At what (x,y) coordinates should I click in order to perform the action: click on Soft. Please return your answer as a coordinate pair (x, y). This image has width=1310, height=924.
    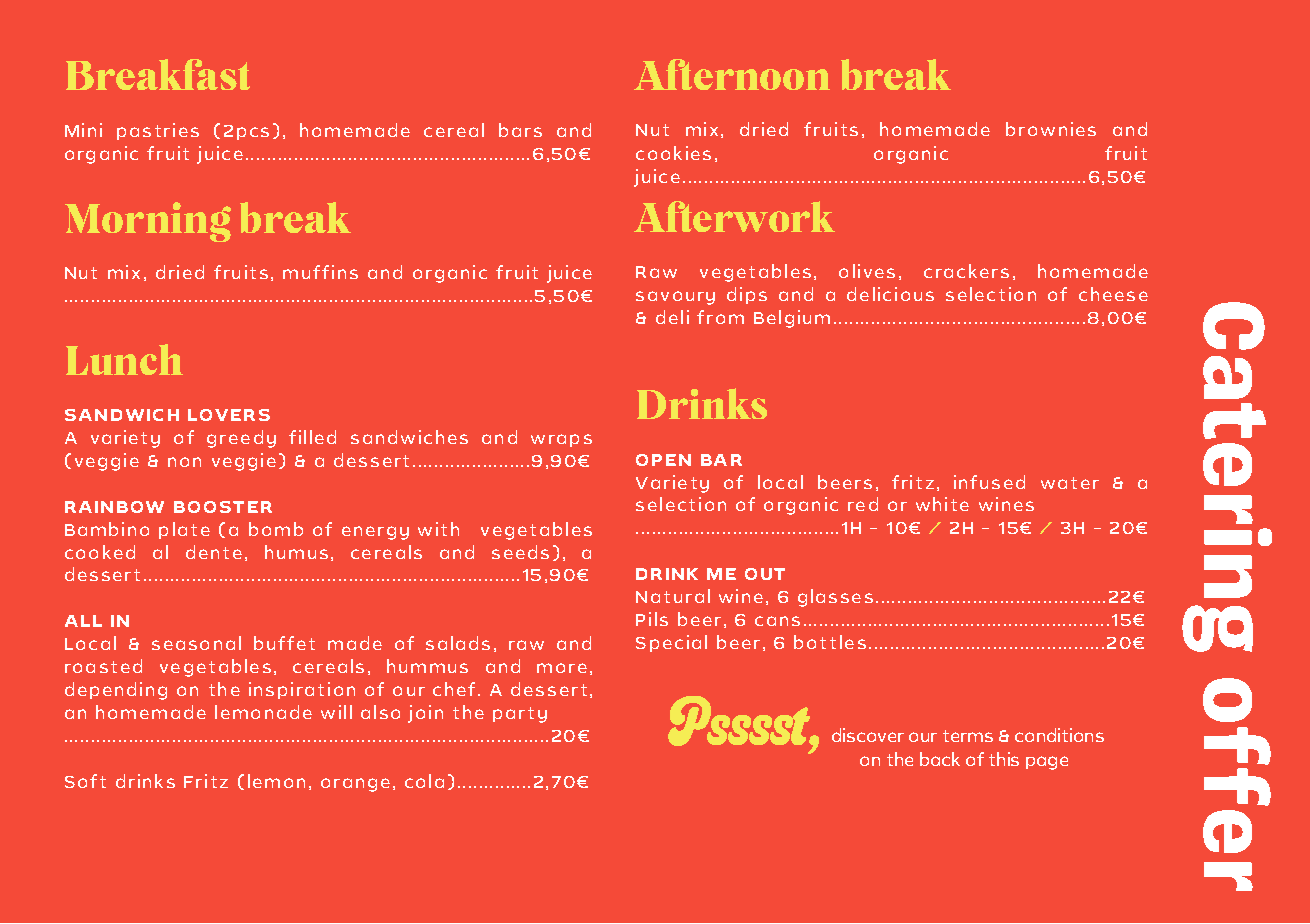
    Looking at the image, I should click on (85, 781).
